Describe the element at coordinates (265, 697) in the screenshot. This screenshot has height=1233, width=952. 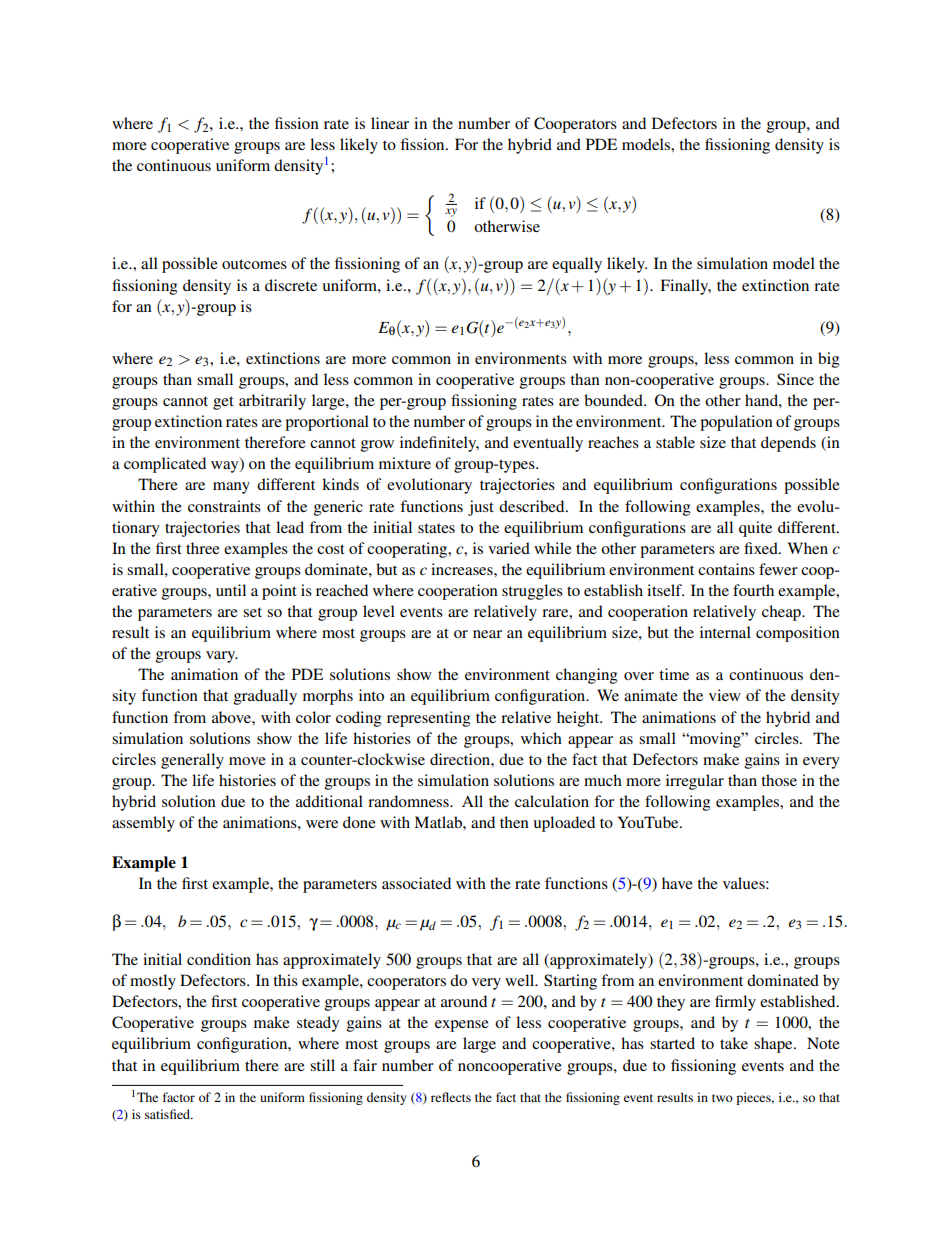
I see `gradually` at that location.
